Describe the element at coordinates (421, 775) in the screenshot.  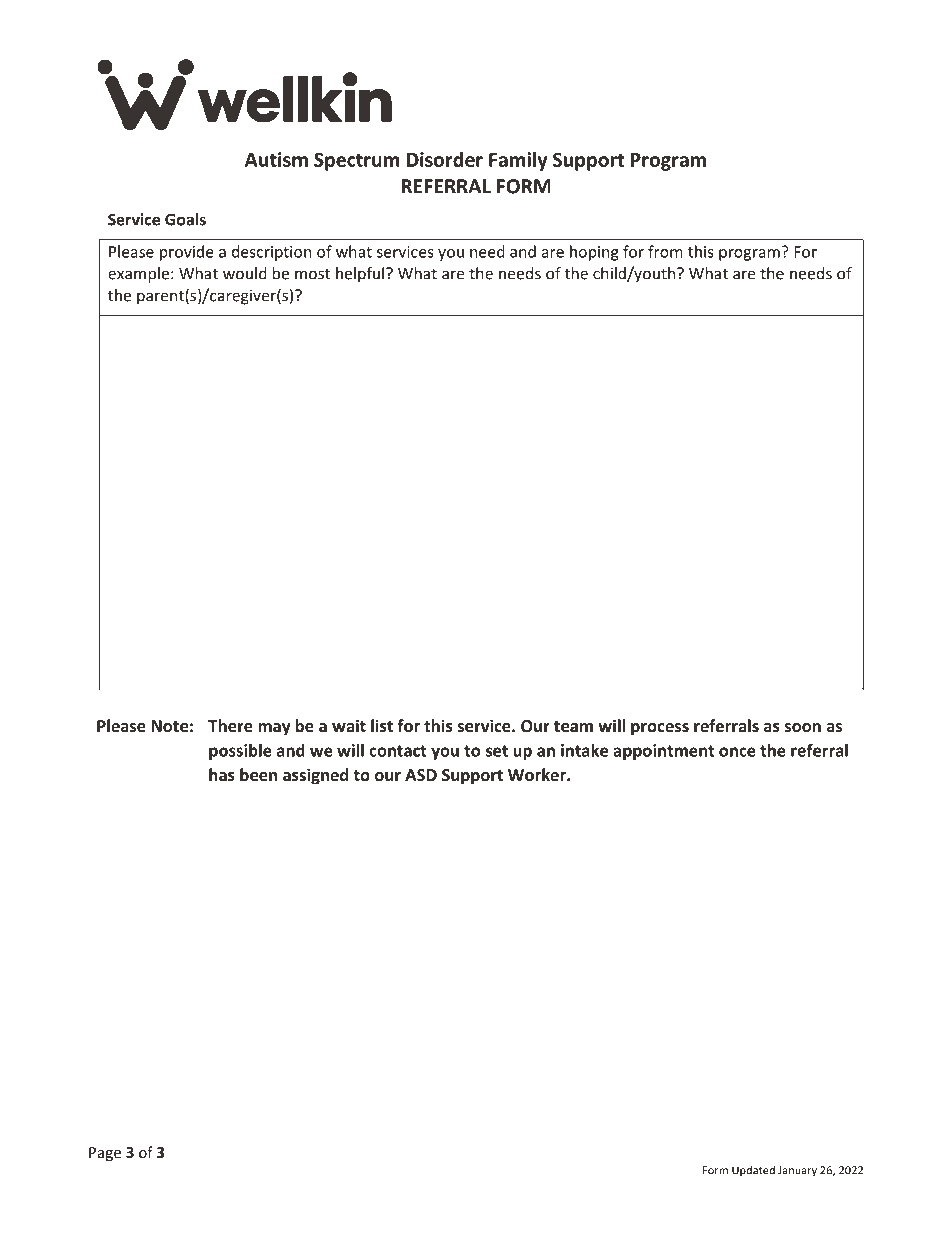
I see `ASD` at that location.
